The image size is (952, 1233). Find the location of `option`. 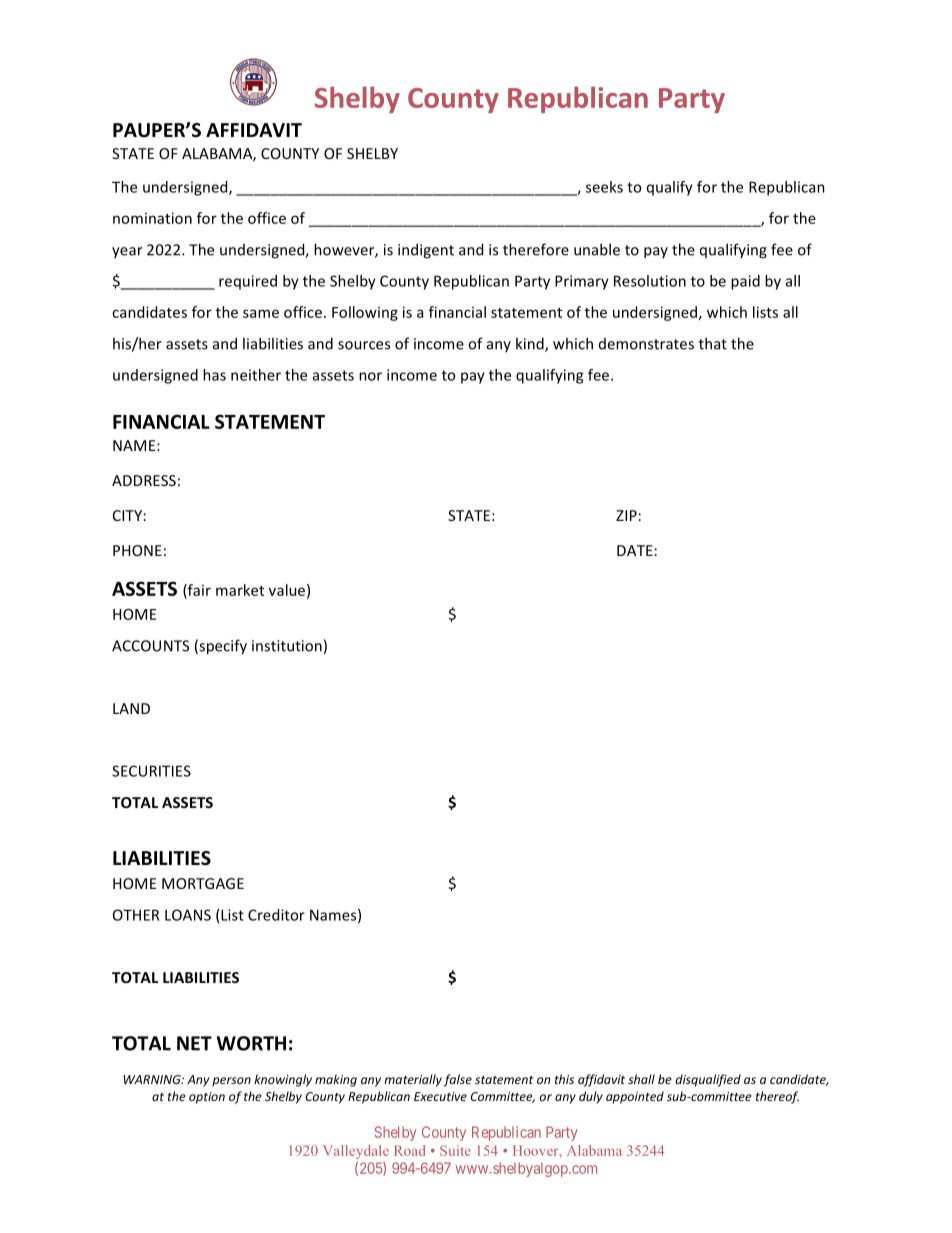

option is located at coordinates (207, 1098).
